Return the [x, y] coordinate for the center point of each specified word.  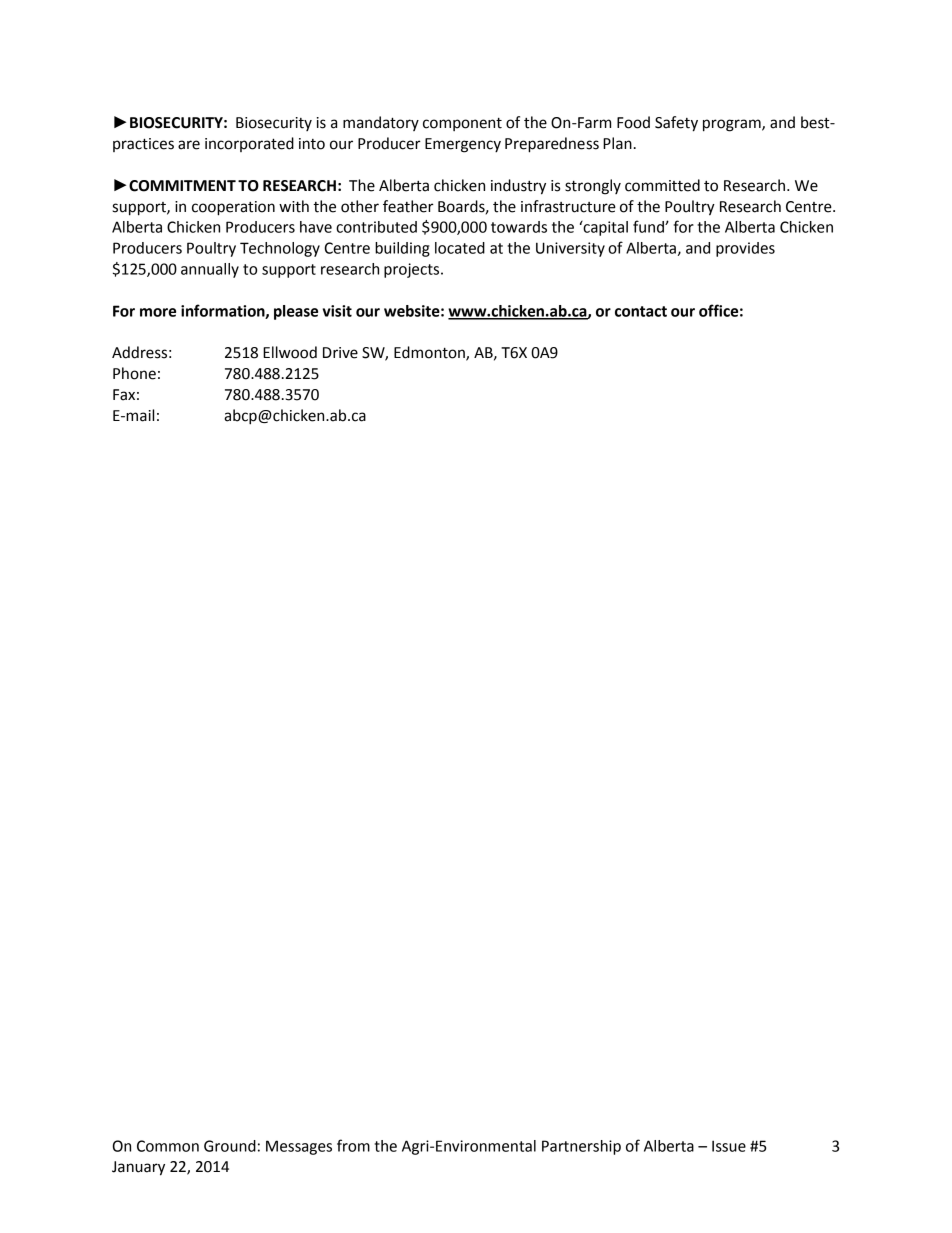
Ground [230, 1146]
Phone [134, 373]
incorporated [249, 144]
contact [641, 311]
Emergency [463, 145]
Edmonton [430, 353]
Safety [676, 124]
